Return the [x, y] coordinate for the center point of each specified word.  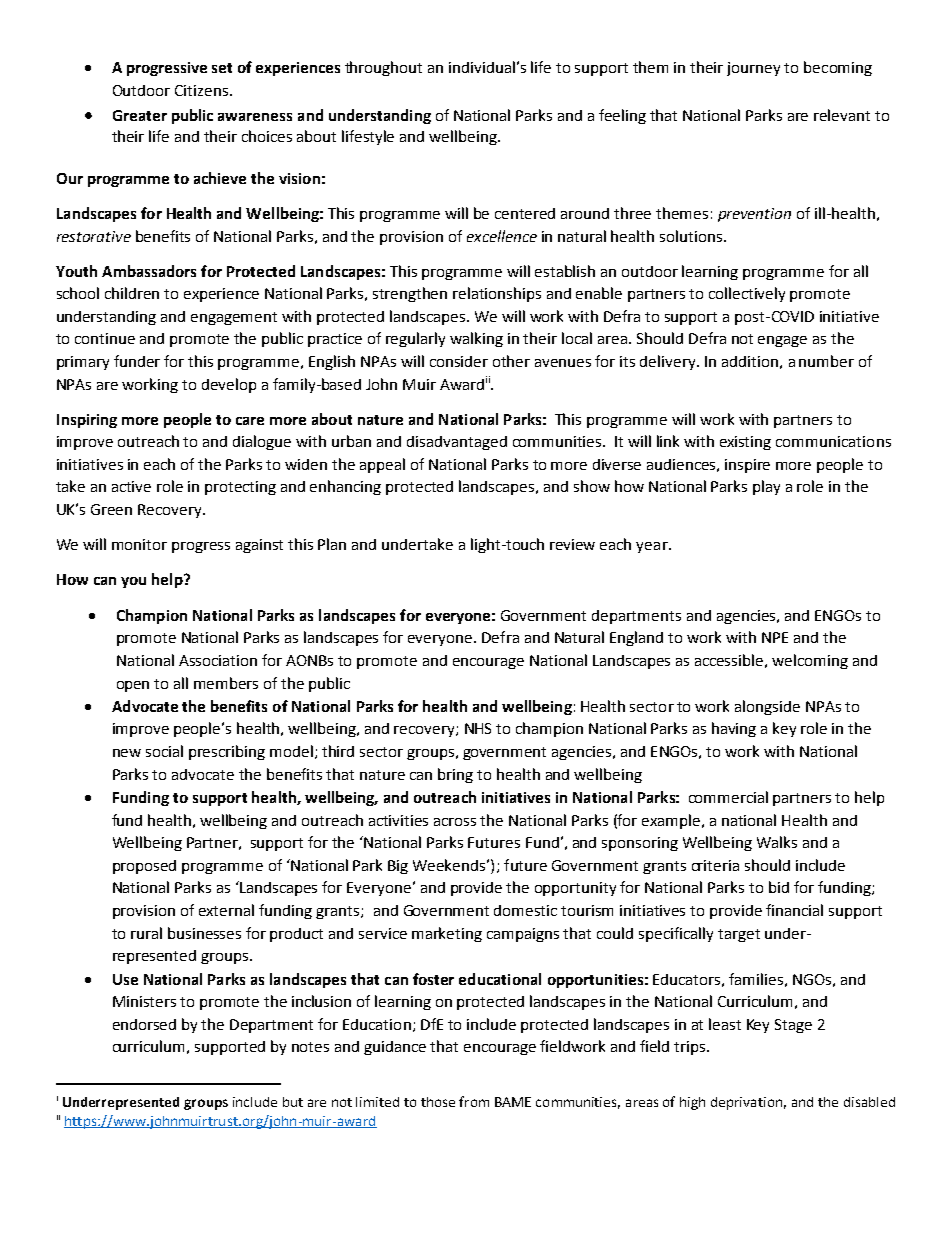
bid [779, 887]
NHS [478, 728]
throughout [383, 68]
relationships [497, 294]
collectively [747, 294]
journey [753, 69]
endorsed [144, 1024]
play [766, 487]
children [132, 293]
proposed [144, 867]
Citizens [203, 90]
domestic [525, 910]
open [133, 686]
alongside [767, 707]
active [131, 486]
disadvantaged [457, 443]
